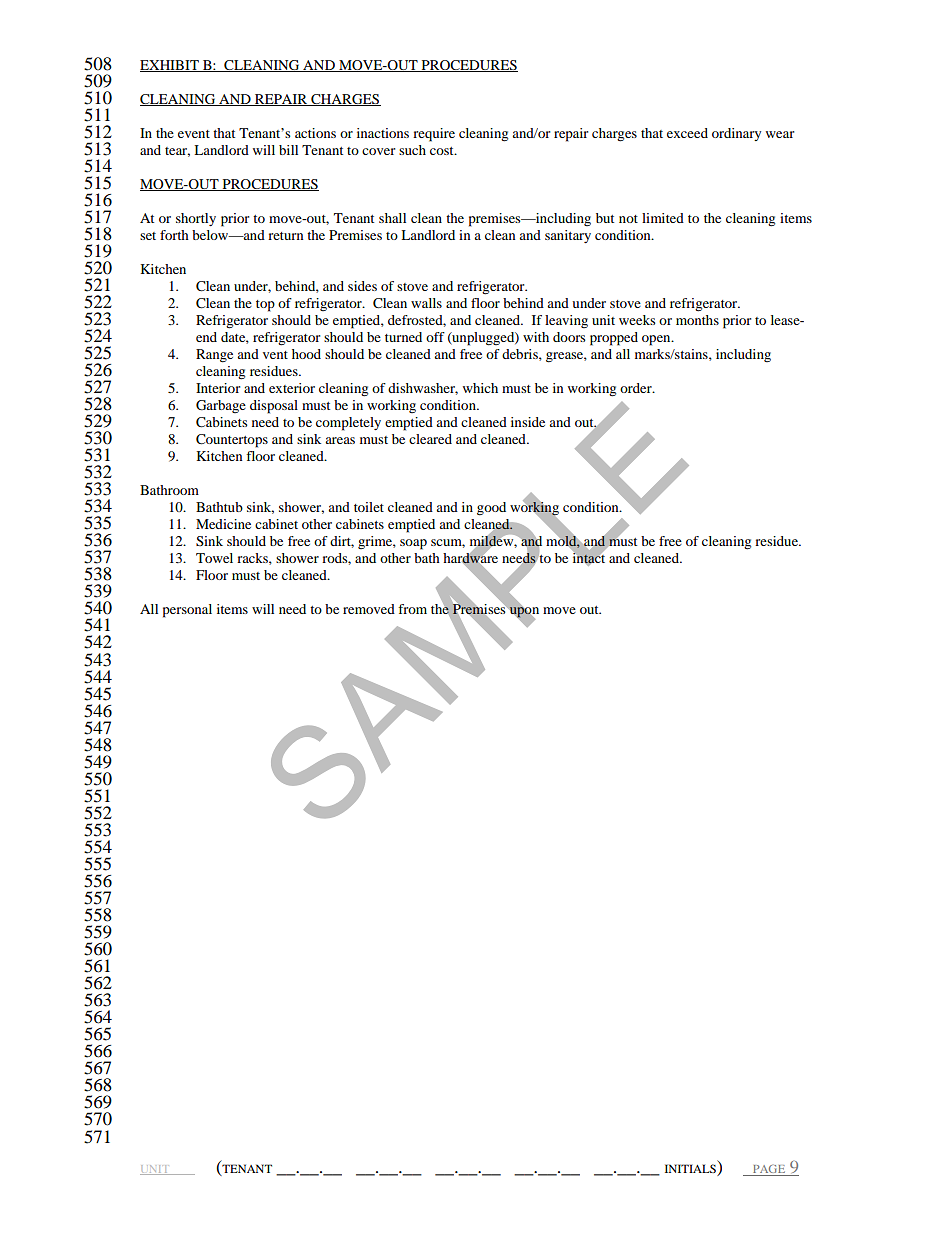  I want to click on exceed, so click(687, 133).
